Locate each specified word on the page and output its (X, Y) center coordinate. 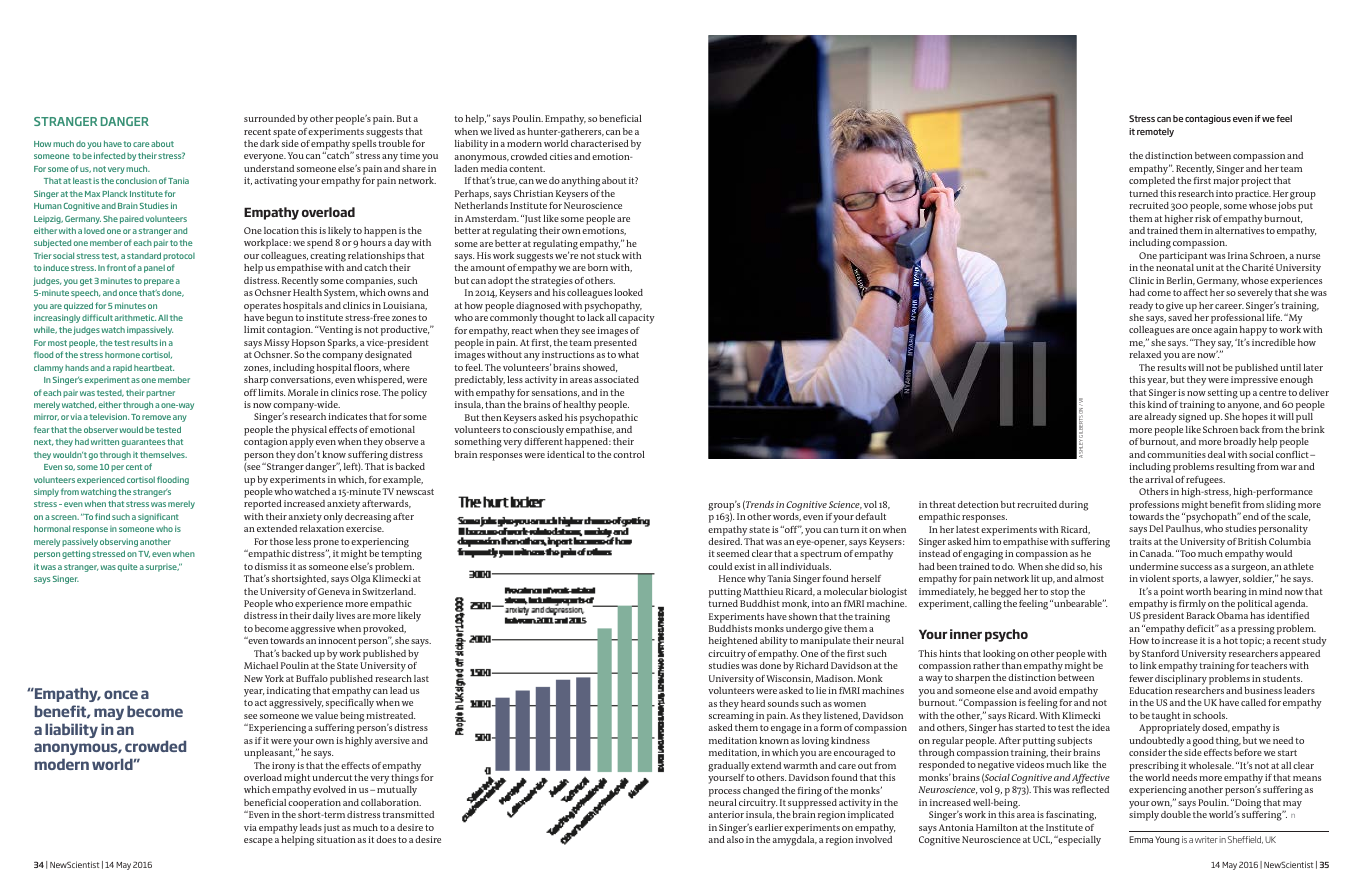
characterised (600, 143)
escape (258, 842)
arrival (1159, 479)
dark (269, 143)
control (629, 454)
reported (263, 505)
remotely (1155, 132)
